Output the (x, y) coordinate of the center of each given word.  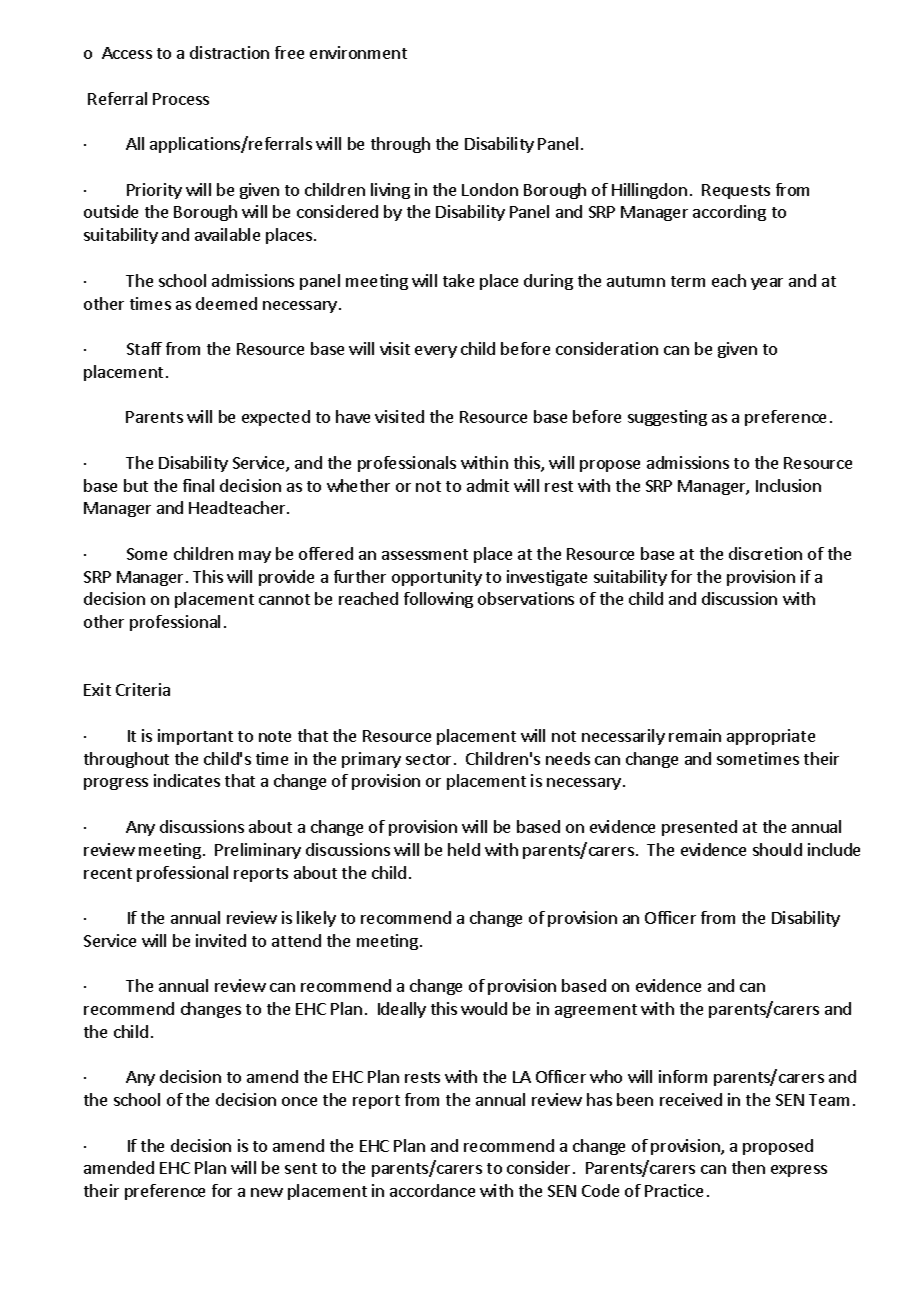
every (436, 352)
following (438, 600)
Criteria (143, 689)
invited (221, 940)
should (777, 849)
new (267, 1192)
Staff (144, 348)
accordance (432, 1190)
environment (358, 52)
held (464, 849)
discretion (765, 553)
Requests (736, 191)
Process (181, 99)
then (748, 1167)
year (767, 284)
